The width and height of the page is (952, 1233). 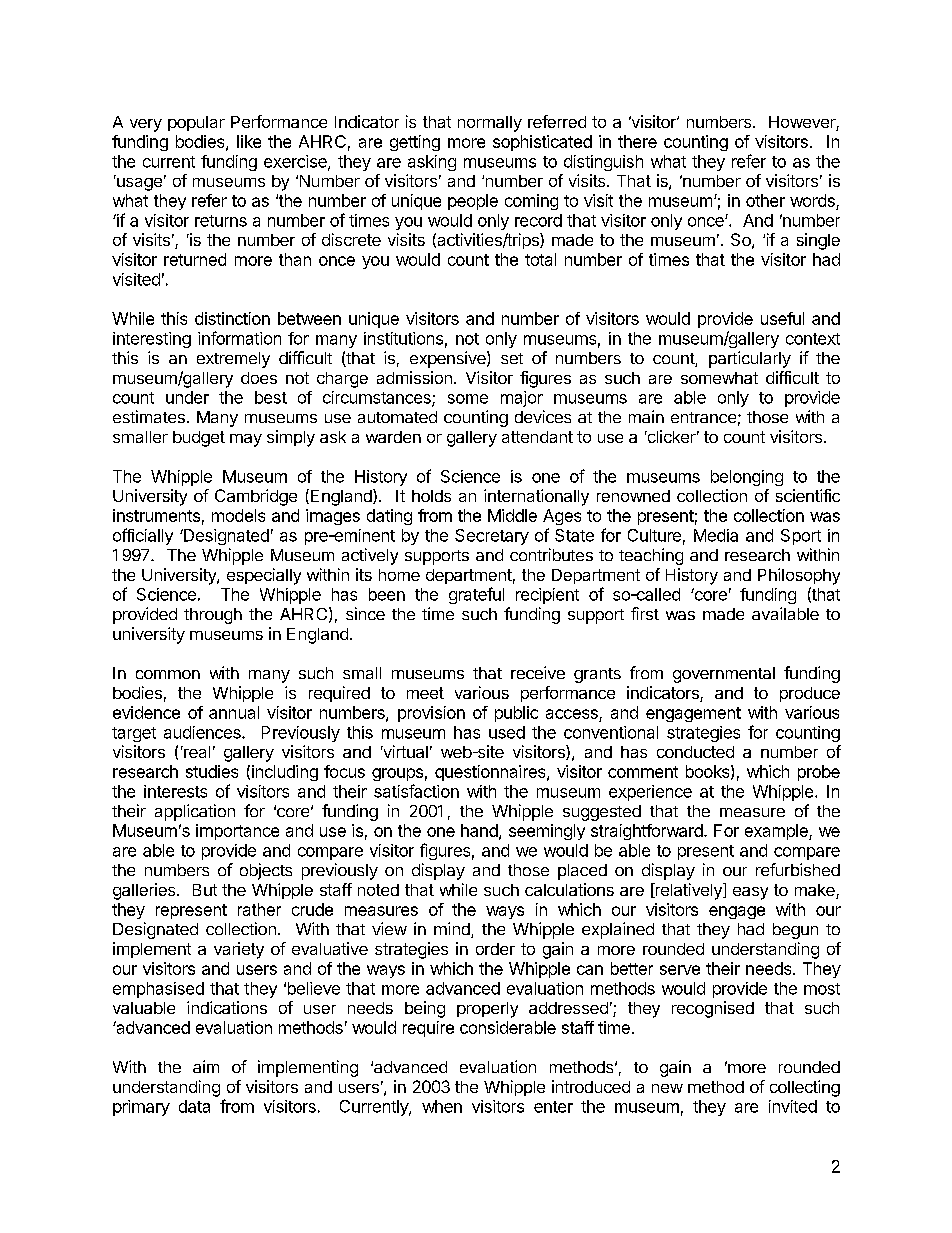 What do you see at coordinates (793, 1106) in the page?
I see `invited` at bounding box center [793, 1106].
